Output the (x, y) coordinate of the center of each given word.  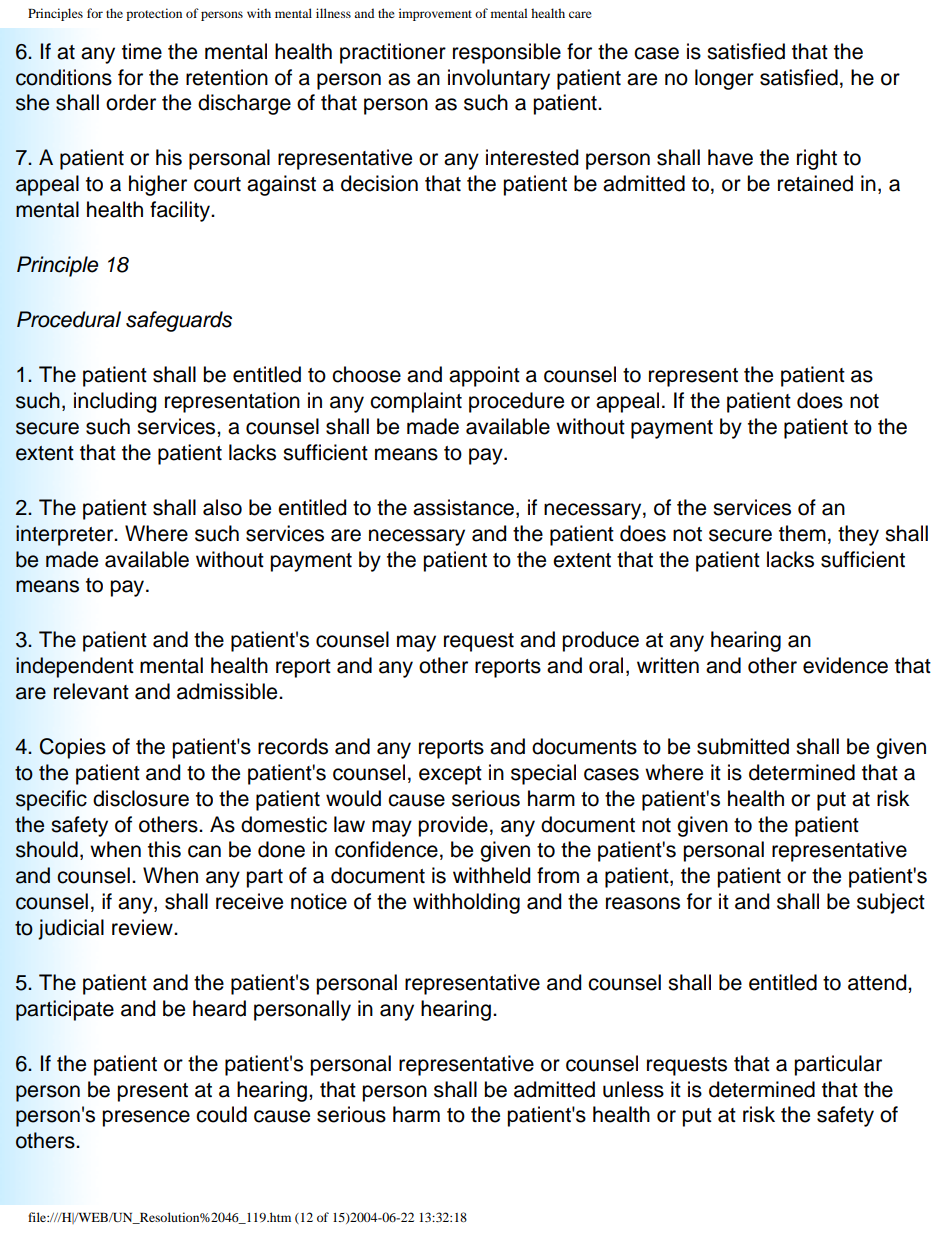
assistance (463, 507)
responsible (507, 53)
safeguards (179, 321)
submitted (743, 746)
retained (815, 183)
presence (146, 1118)
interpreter (66, 535)
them (802, 533)
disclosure (141, 798)
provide (453, 826)
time (142, 51)
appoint (484, 376)
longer (724, 79)
